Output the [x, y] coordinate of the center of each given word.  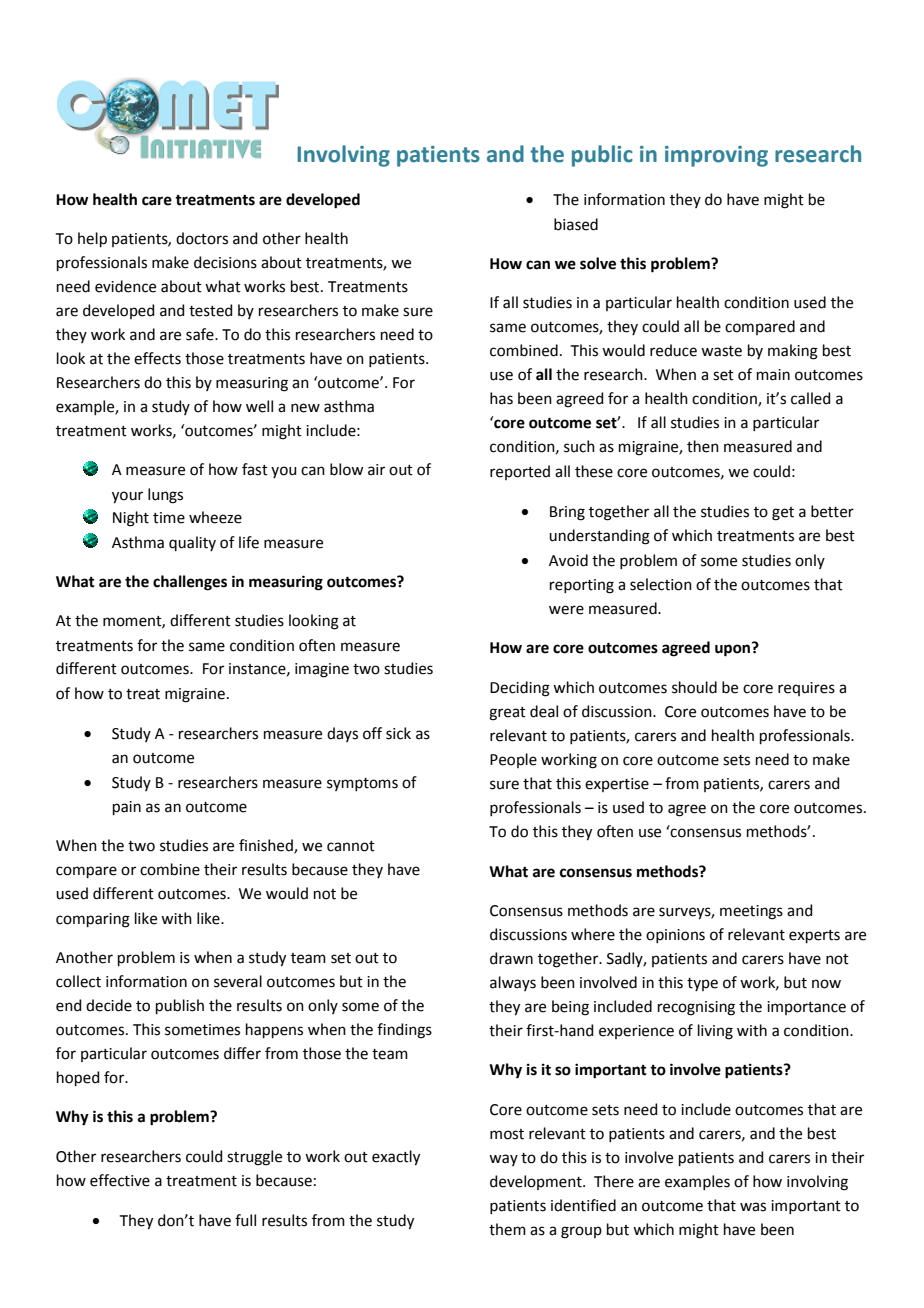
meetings [751, 912]
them [507, 1229]
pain [127, 808]
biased [576, 224]
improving [716, 156]
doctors [202, 238]
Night [131, 519]
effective [120, 1180]
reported [520, 472]
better [832, 511]
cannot [351, 846]
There [614, 1181]
